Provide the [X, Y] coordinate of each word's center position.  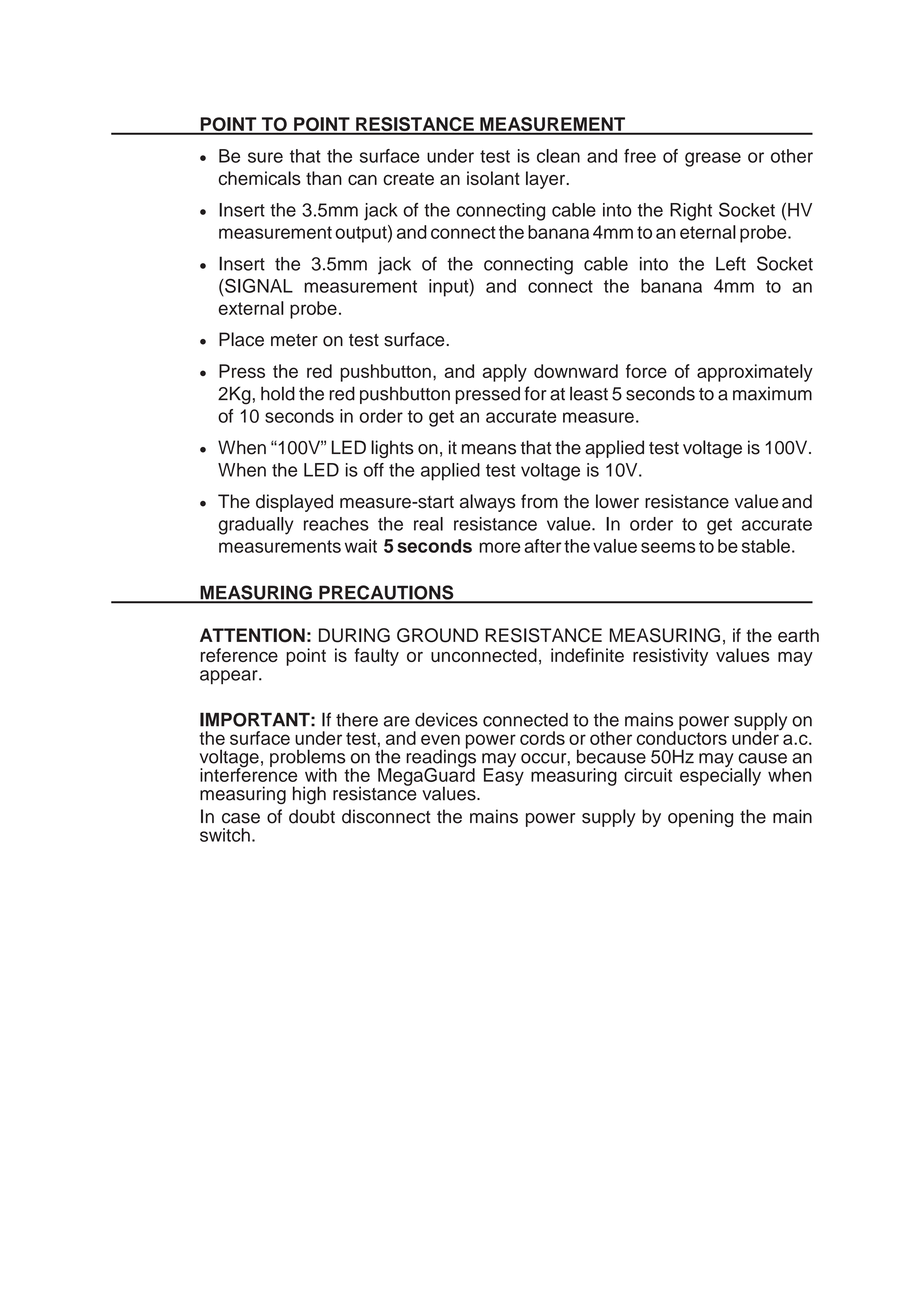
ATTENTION [252, 635]
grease [713, 159]
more [500, 547]
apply [505, 373]
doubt [312, 816]
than [324, 178]
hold [278, 393]
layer [547, 180]
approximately [755, 373]
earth [798, 635]
